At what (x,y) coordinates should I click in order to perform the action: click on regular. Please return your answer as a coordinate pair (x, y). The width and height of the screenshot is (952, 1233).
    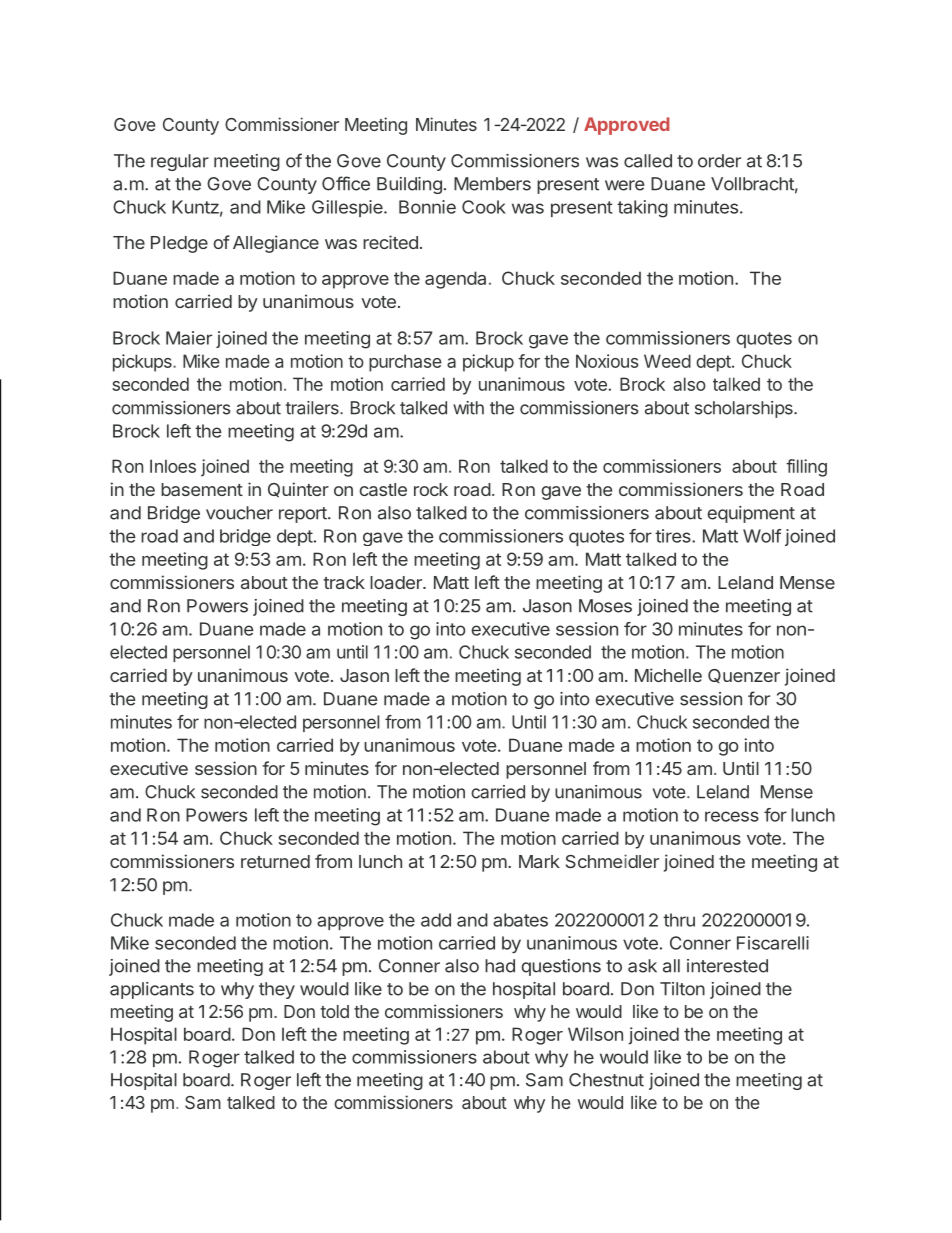
    Looking at the image, I should click on (180, 162).
